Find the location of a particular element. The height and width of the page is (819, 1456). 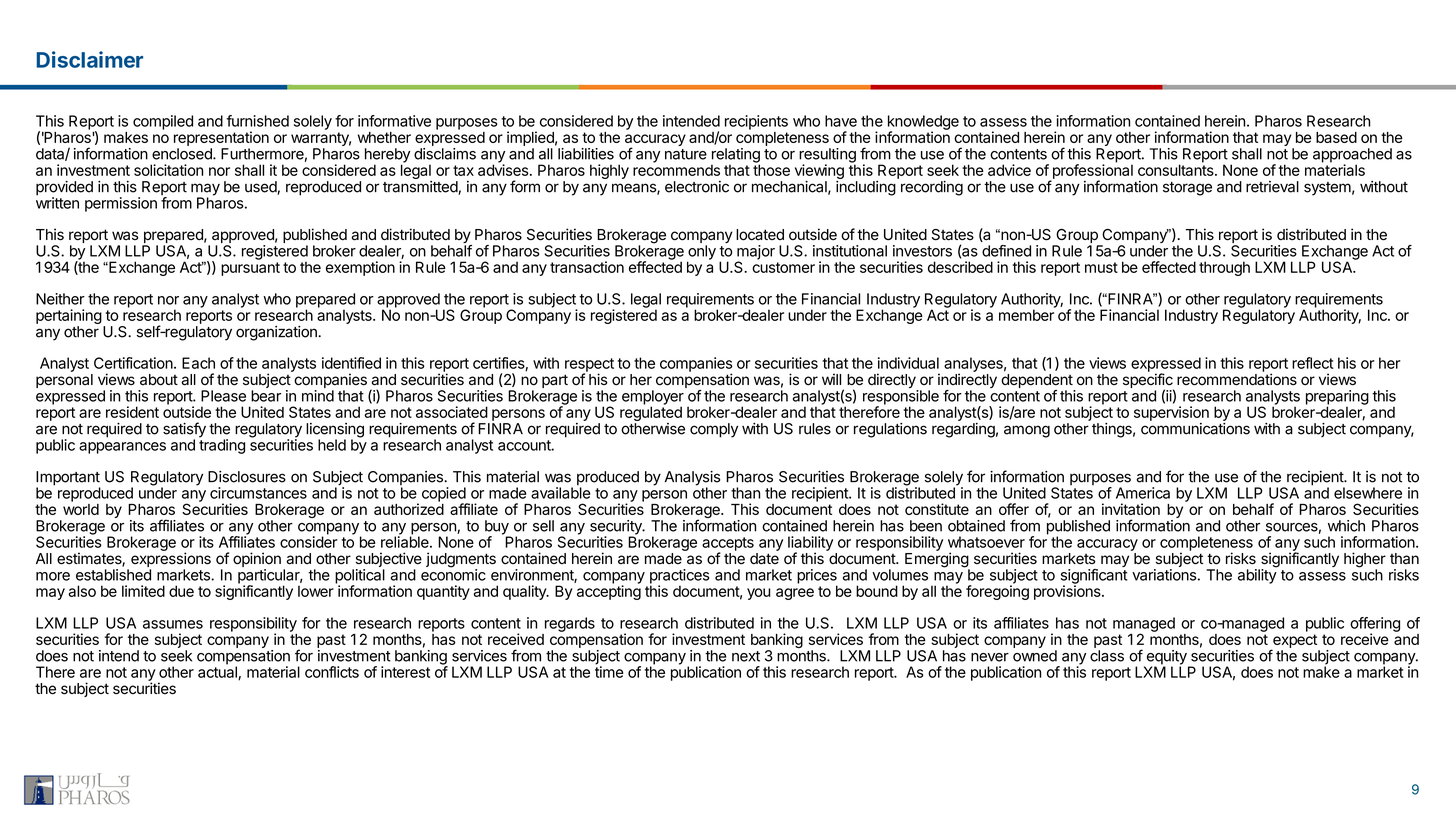

actual is located at coordinates (218, 672).
